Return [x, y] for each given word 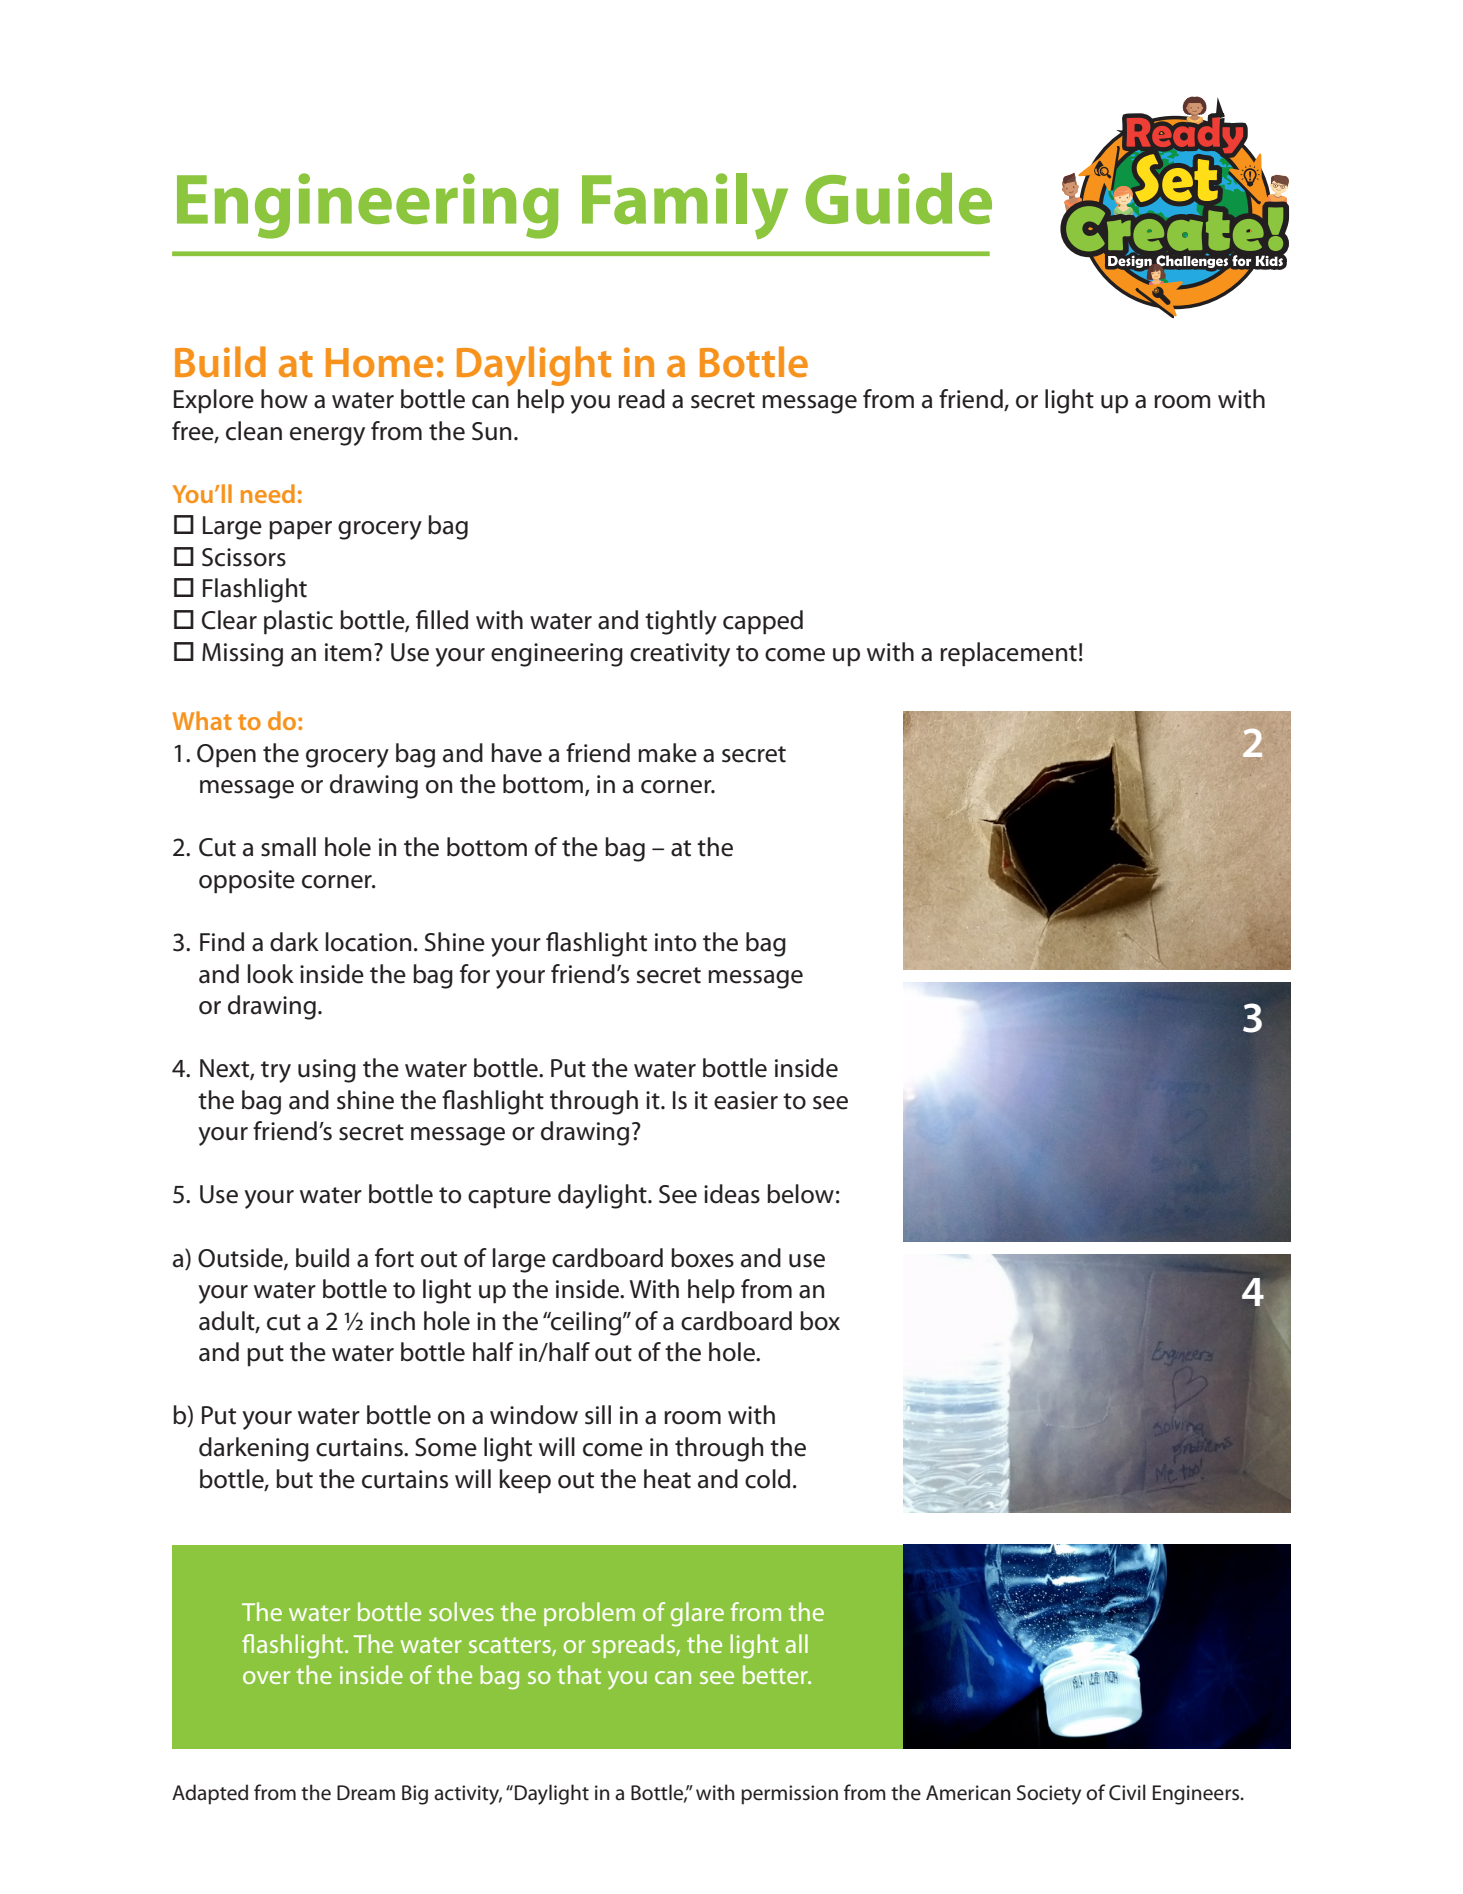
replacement [1008, 654]
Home [379, 363]
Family [685, 206]
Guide [898, 198]
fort [394, 1258]
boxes [702, 1258]
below [800, 1194]
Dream [366, 1793]
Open [226, 756]
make [667, 753]
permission [789, 1795]
